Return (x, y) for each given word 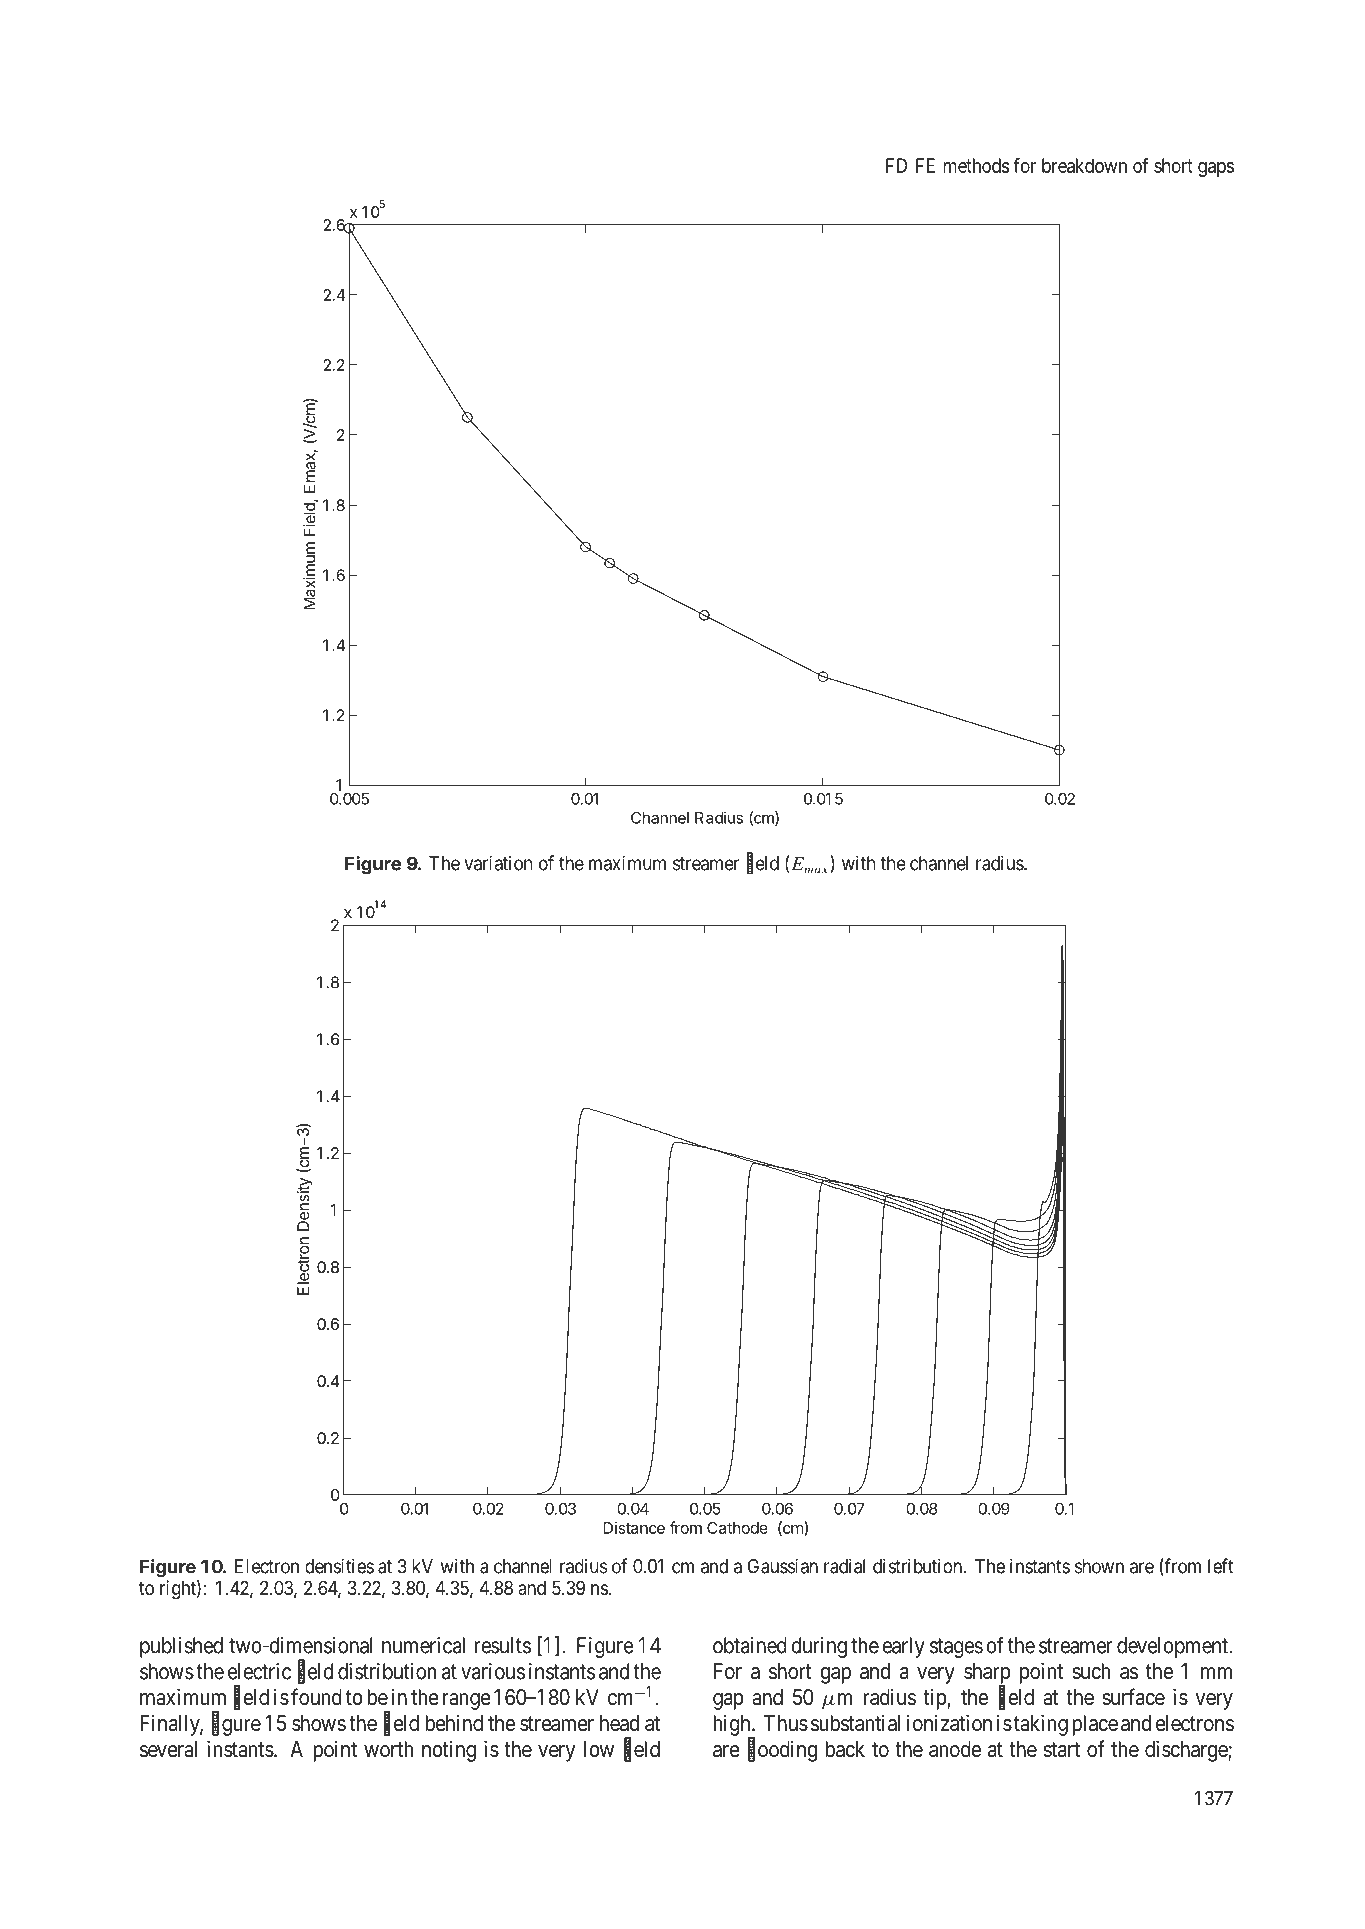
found (316, 1697)
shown (1099, 1566)
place (1095, 1725)
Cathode (737, 1528)
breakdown (1084, 165)
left (1220, 1566)
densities (339, 1566)
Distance (634, 1527)
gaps (1216, 169)
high (733, 1726)
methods (977, 165)
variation (498, 863)
